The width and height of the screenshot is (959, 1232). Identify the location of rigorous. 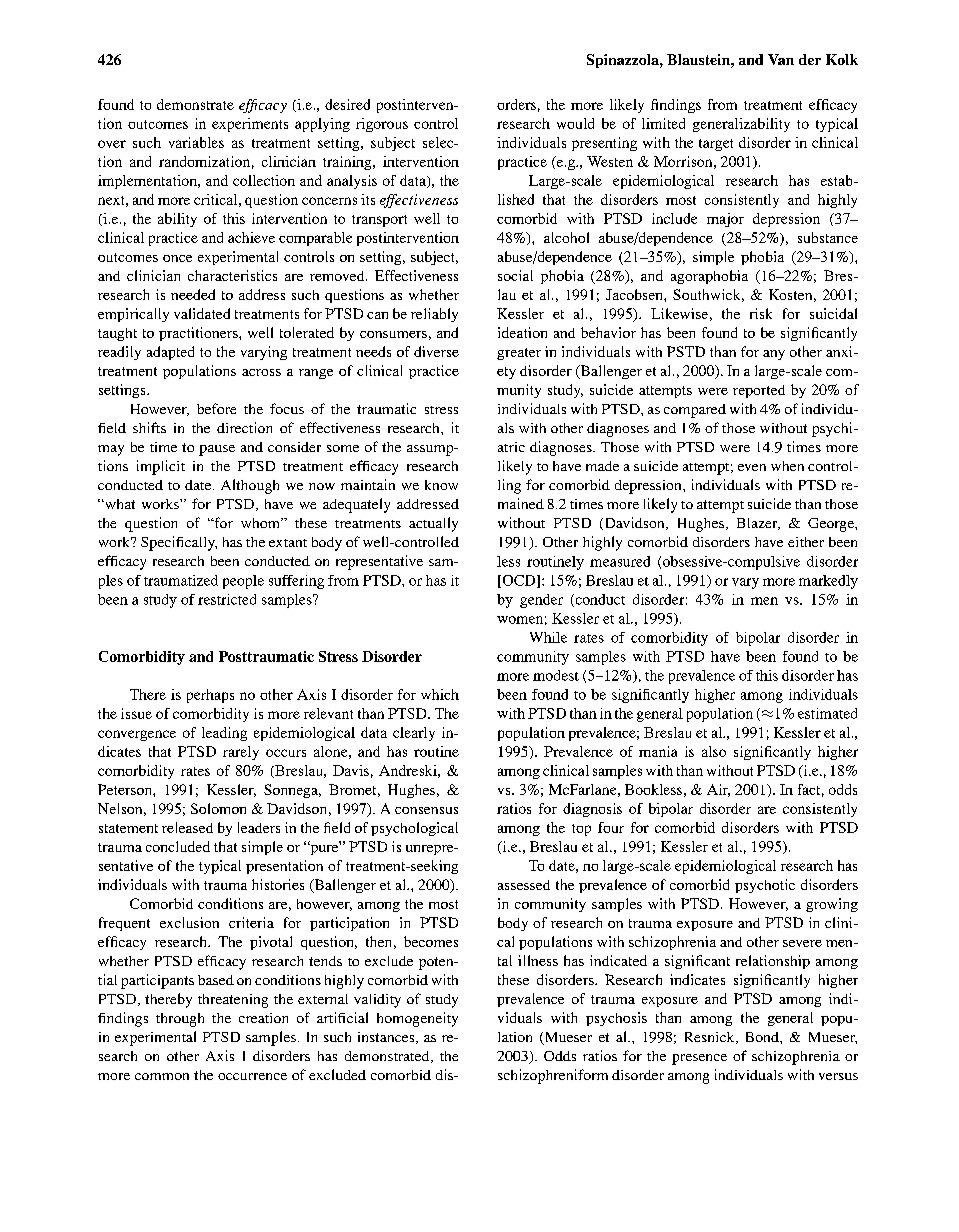
(382, 125).
